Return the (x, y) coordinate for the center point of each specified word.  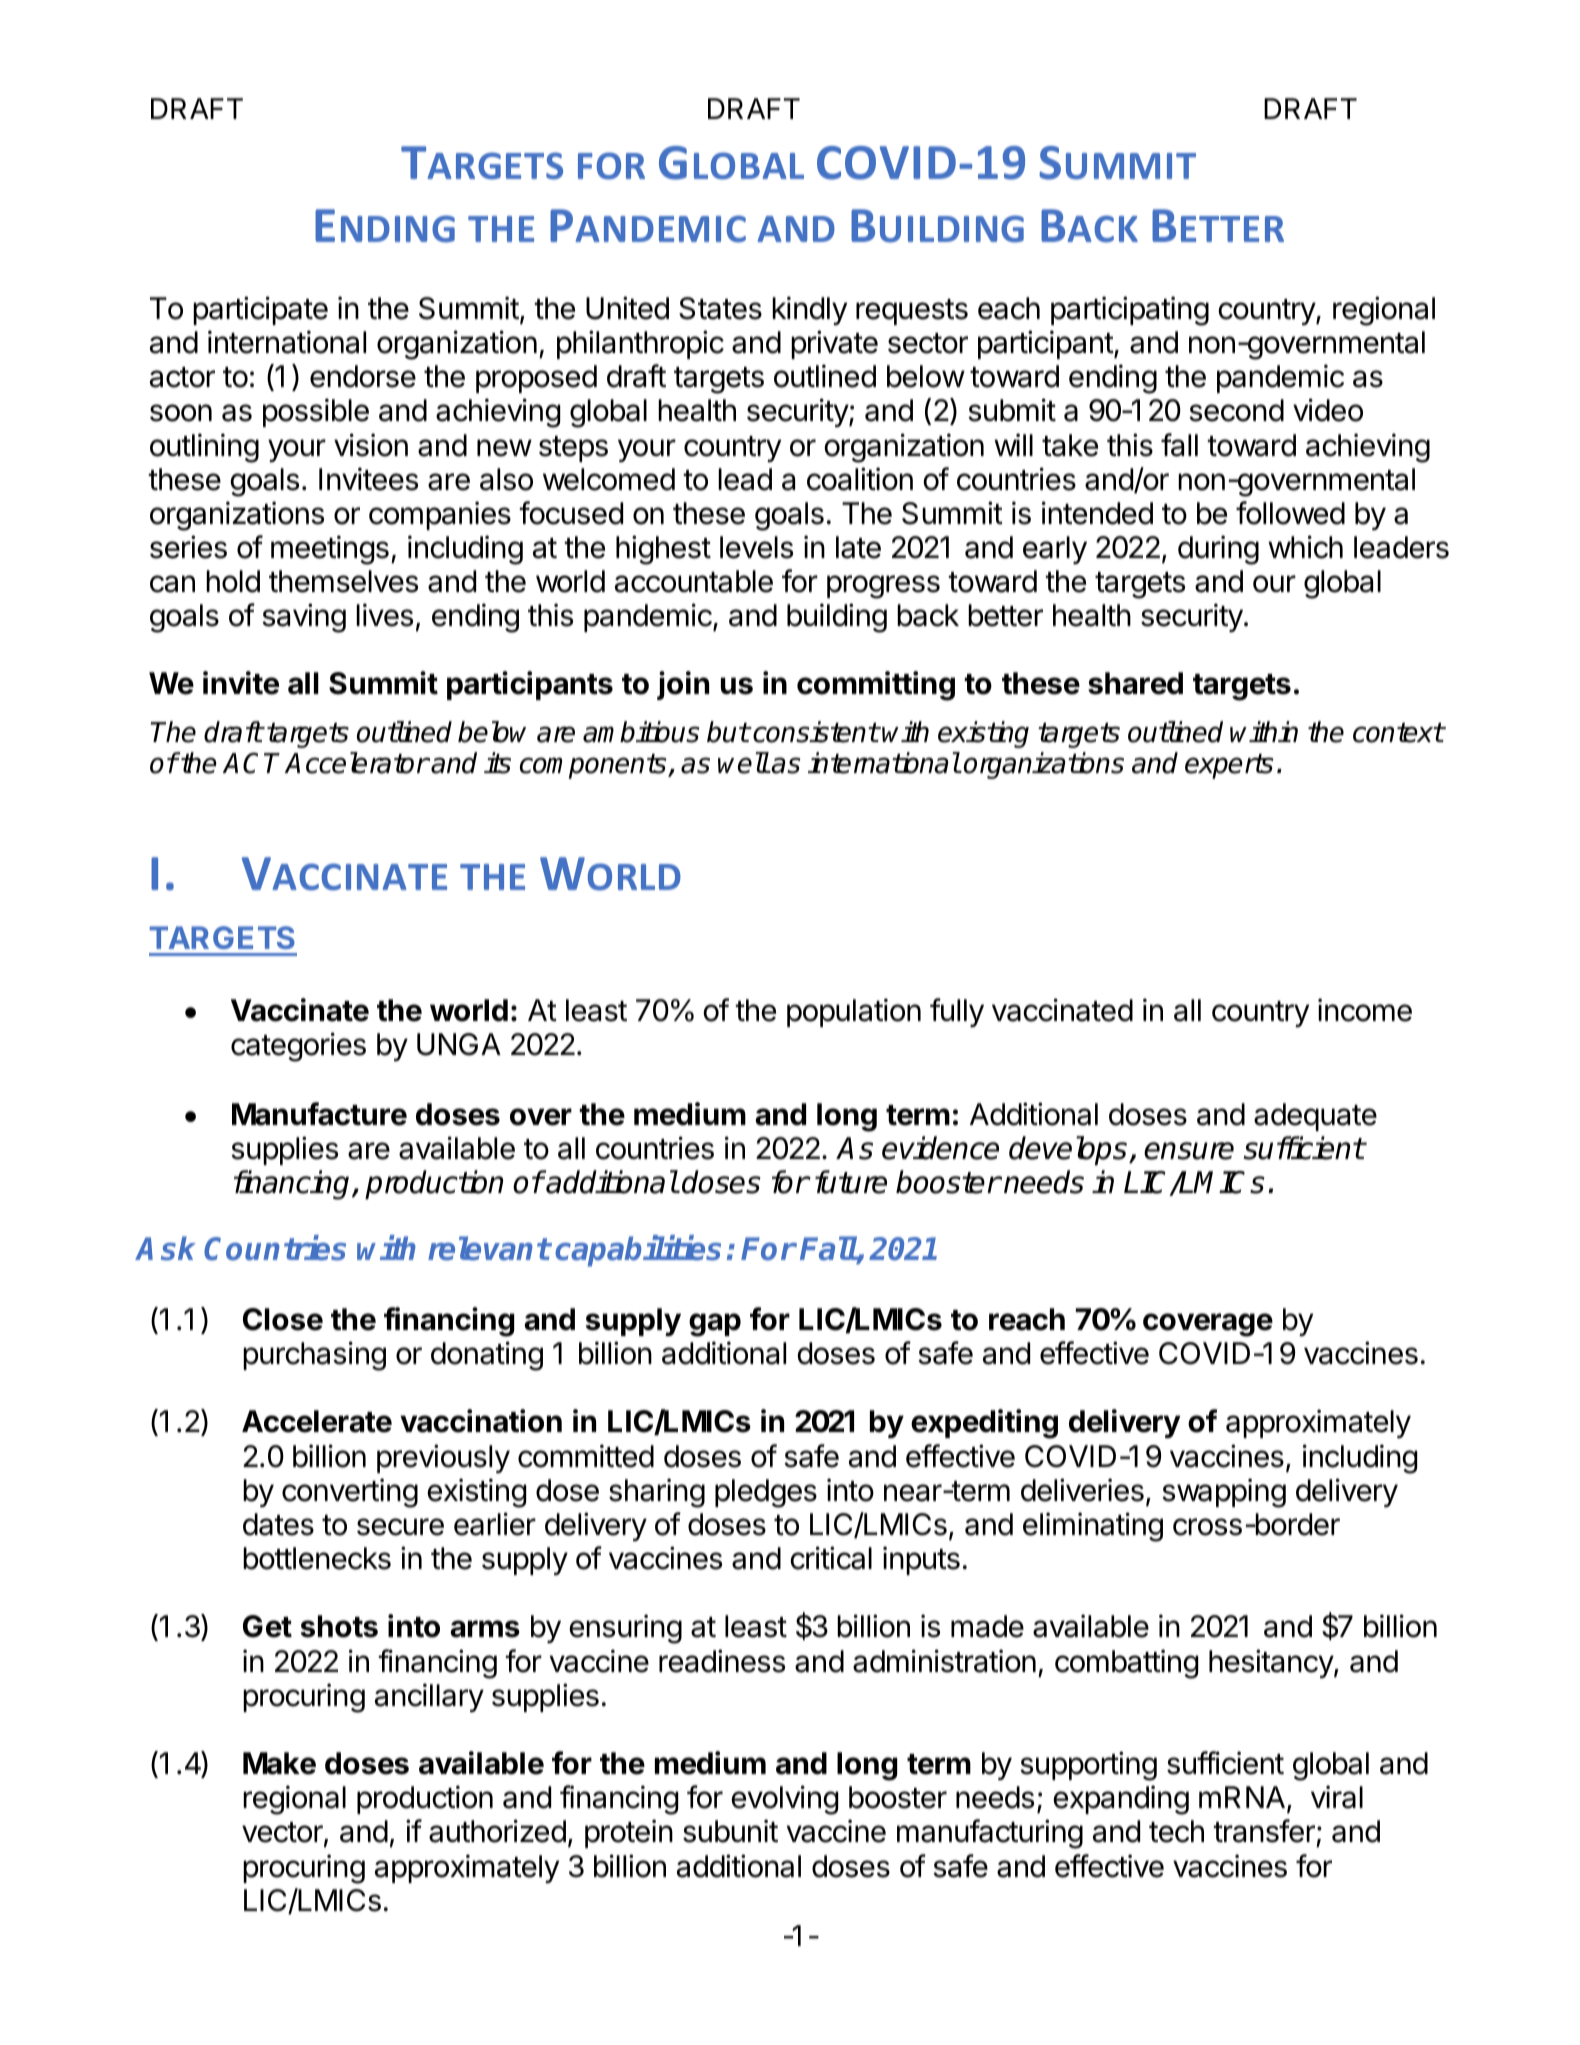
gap (715, 1325)
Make (279, 1763)
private (834, 344)
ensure (1189, 1151)
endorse (363, 376)
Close (283, 1319)
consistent (815, 732)
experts (1229, 766)
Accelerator (357, 763)
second (1236, 410)
